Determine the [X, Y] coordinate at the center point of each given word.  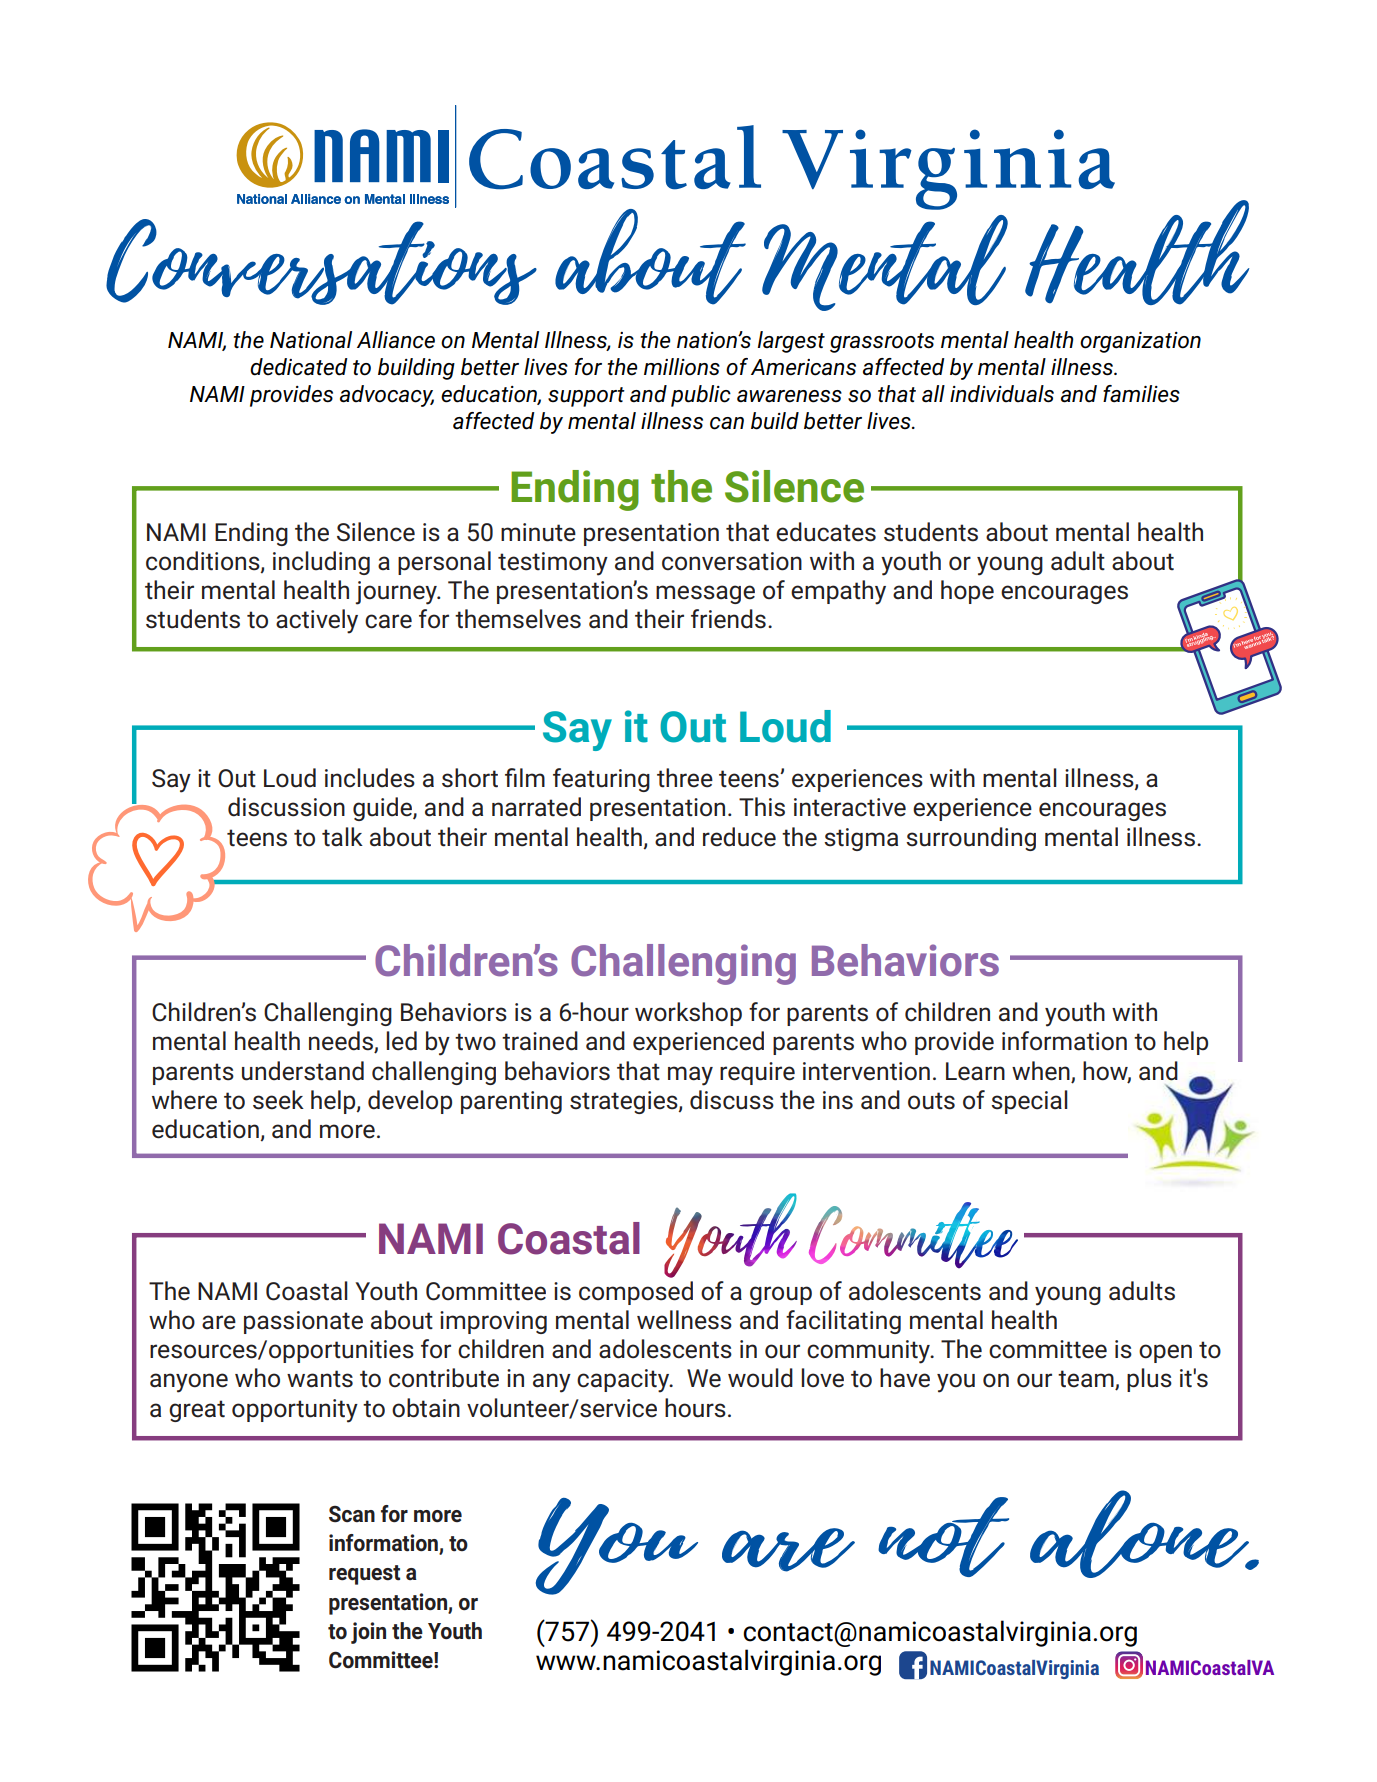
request [364, 1575]
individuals [1002, 394]
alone [1141, 1534]
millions [682, 367]
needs [342, 1042]
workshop [688, 1014]
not [943, 1537]
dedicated [299, 367]
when [1041, 1071]
